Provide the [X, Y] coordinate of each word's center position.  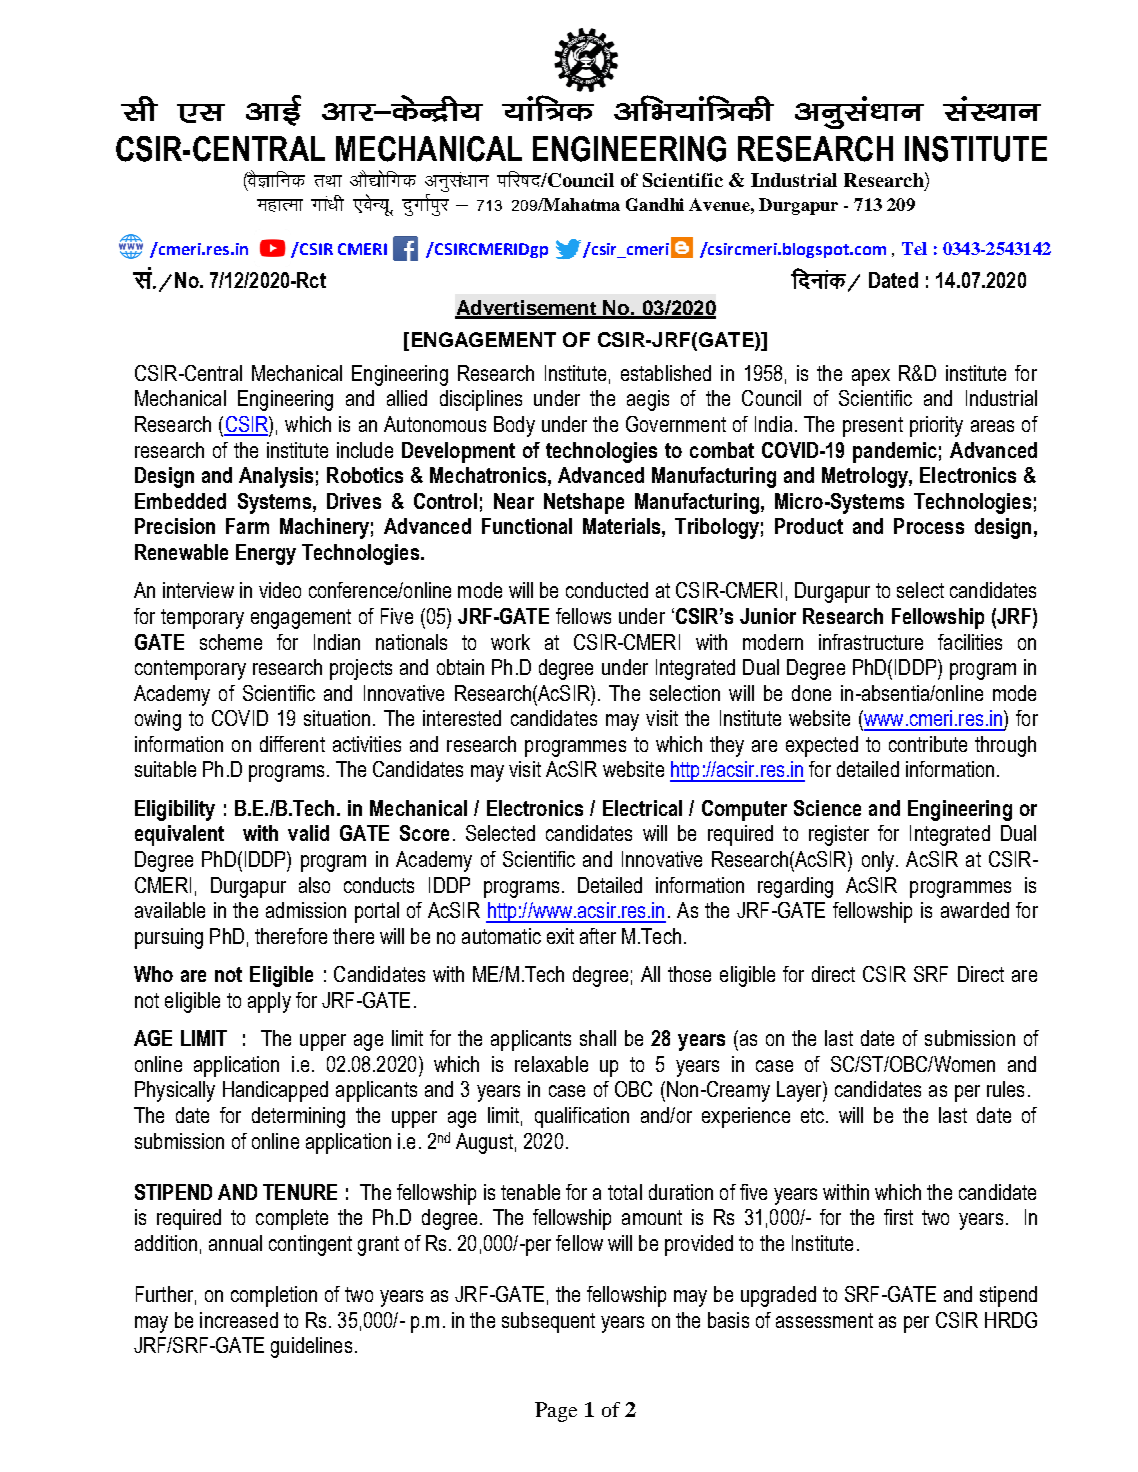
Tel [914, 248]
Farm [247, 526]
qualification [582, 1117]
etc [814, 1115]
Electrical [642, 808]
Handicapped [275, 1091]
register [839, 835]
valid [308, 833]
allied [407, 398]
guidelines [311, 1347]
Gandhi [655, 204]
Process [929, 526]
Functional [527, 526]
